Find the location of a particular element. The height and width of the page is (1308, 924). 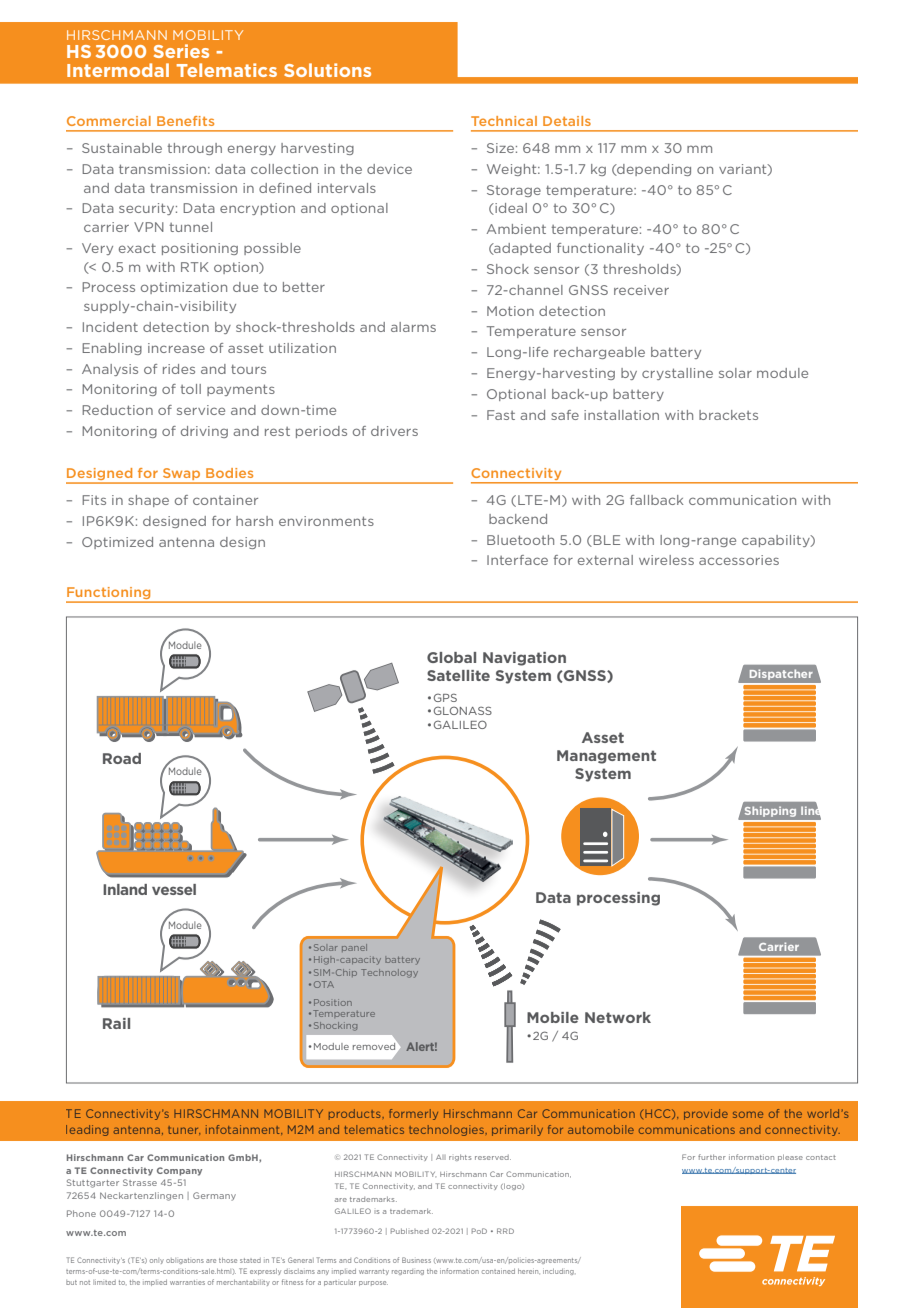

Dispatcher is located at coordinates (781, 674).
